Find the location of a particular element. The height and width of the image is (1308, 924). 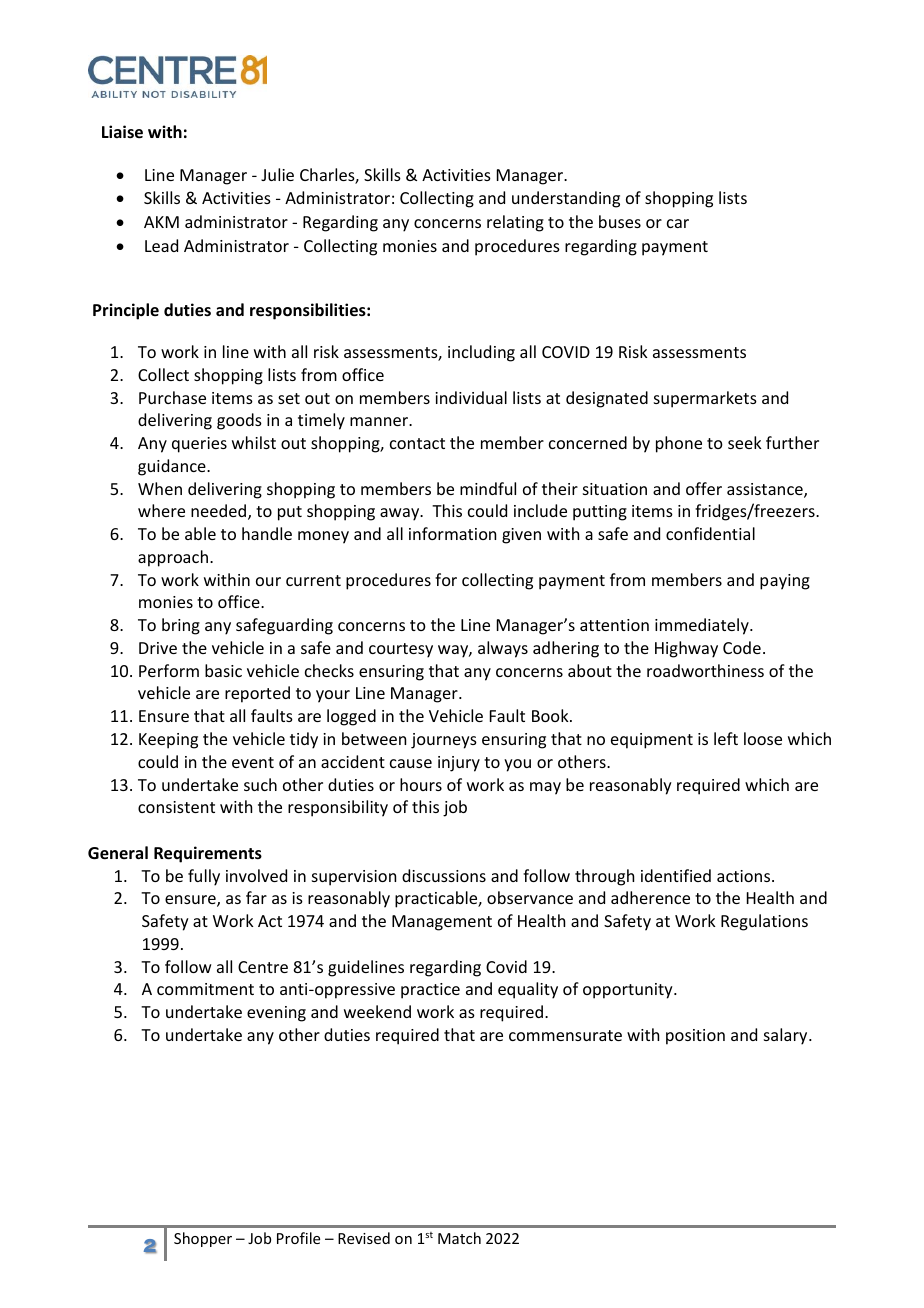

car is located at coordinates (678, 223).
